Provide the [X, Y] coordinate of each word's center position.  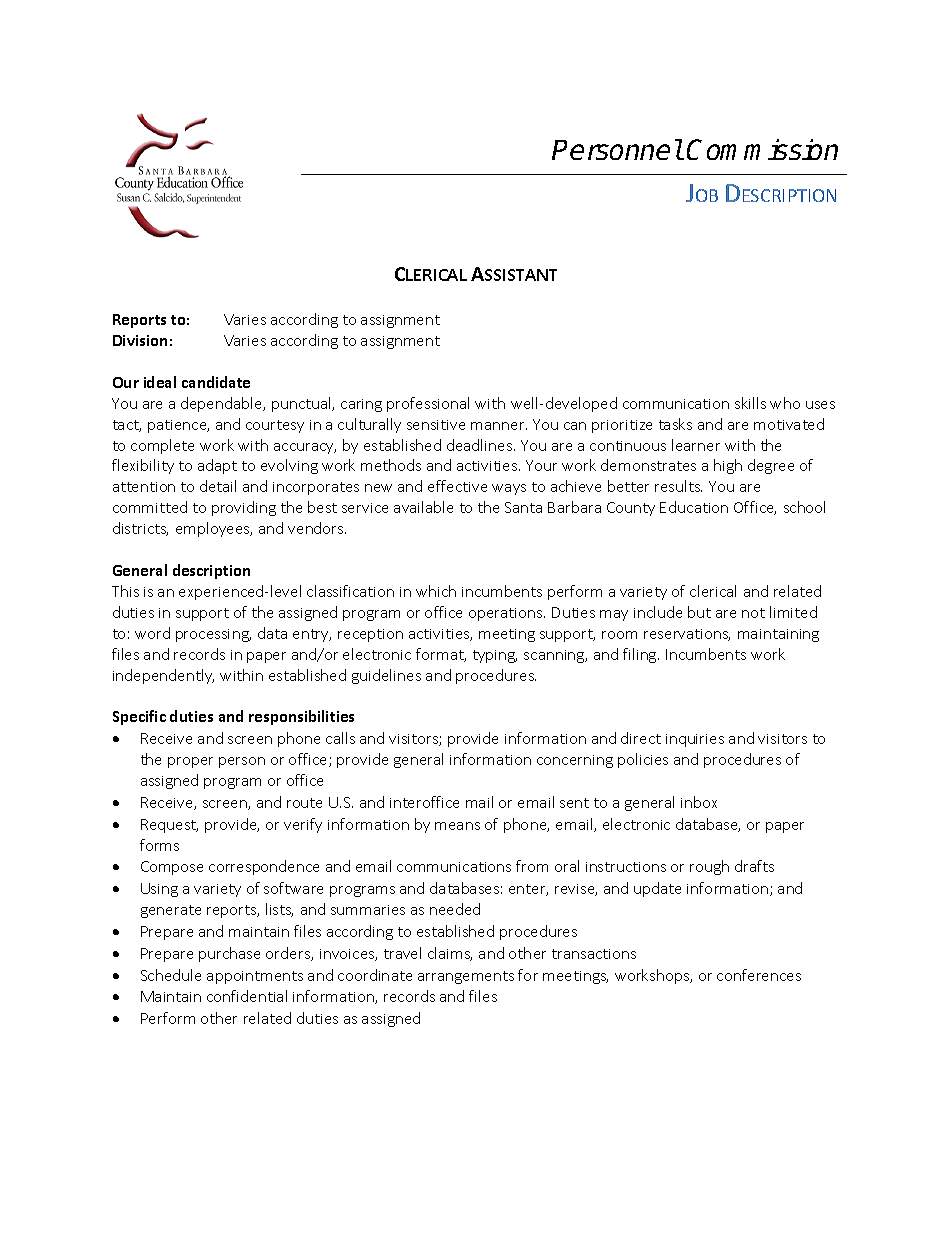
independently [163, 676]
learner [696, 445]
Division [140, 340]
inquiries [695, 740]
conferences [759, 975]
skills [750, 403]
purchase [229, 954]
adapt [217, 466]
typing [495, 656]
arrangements [466, 977]
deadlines [481, 445]
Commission [762, 149]
